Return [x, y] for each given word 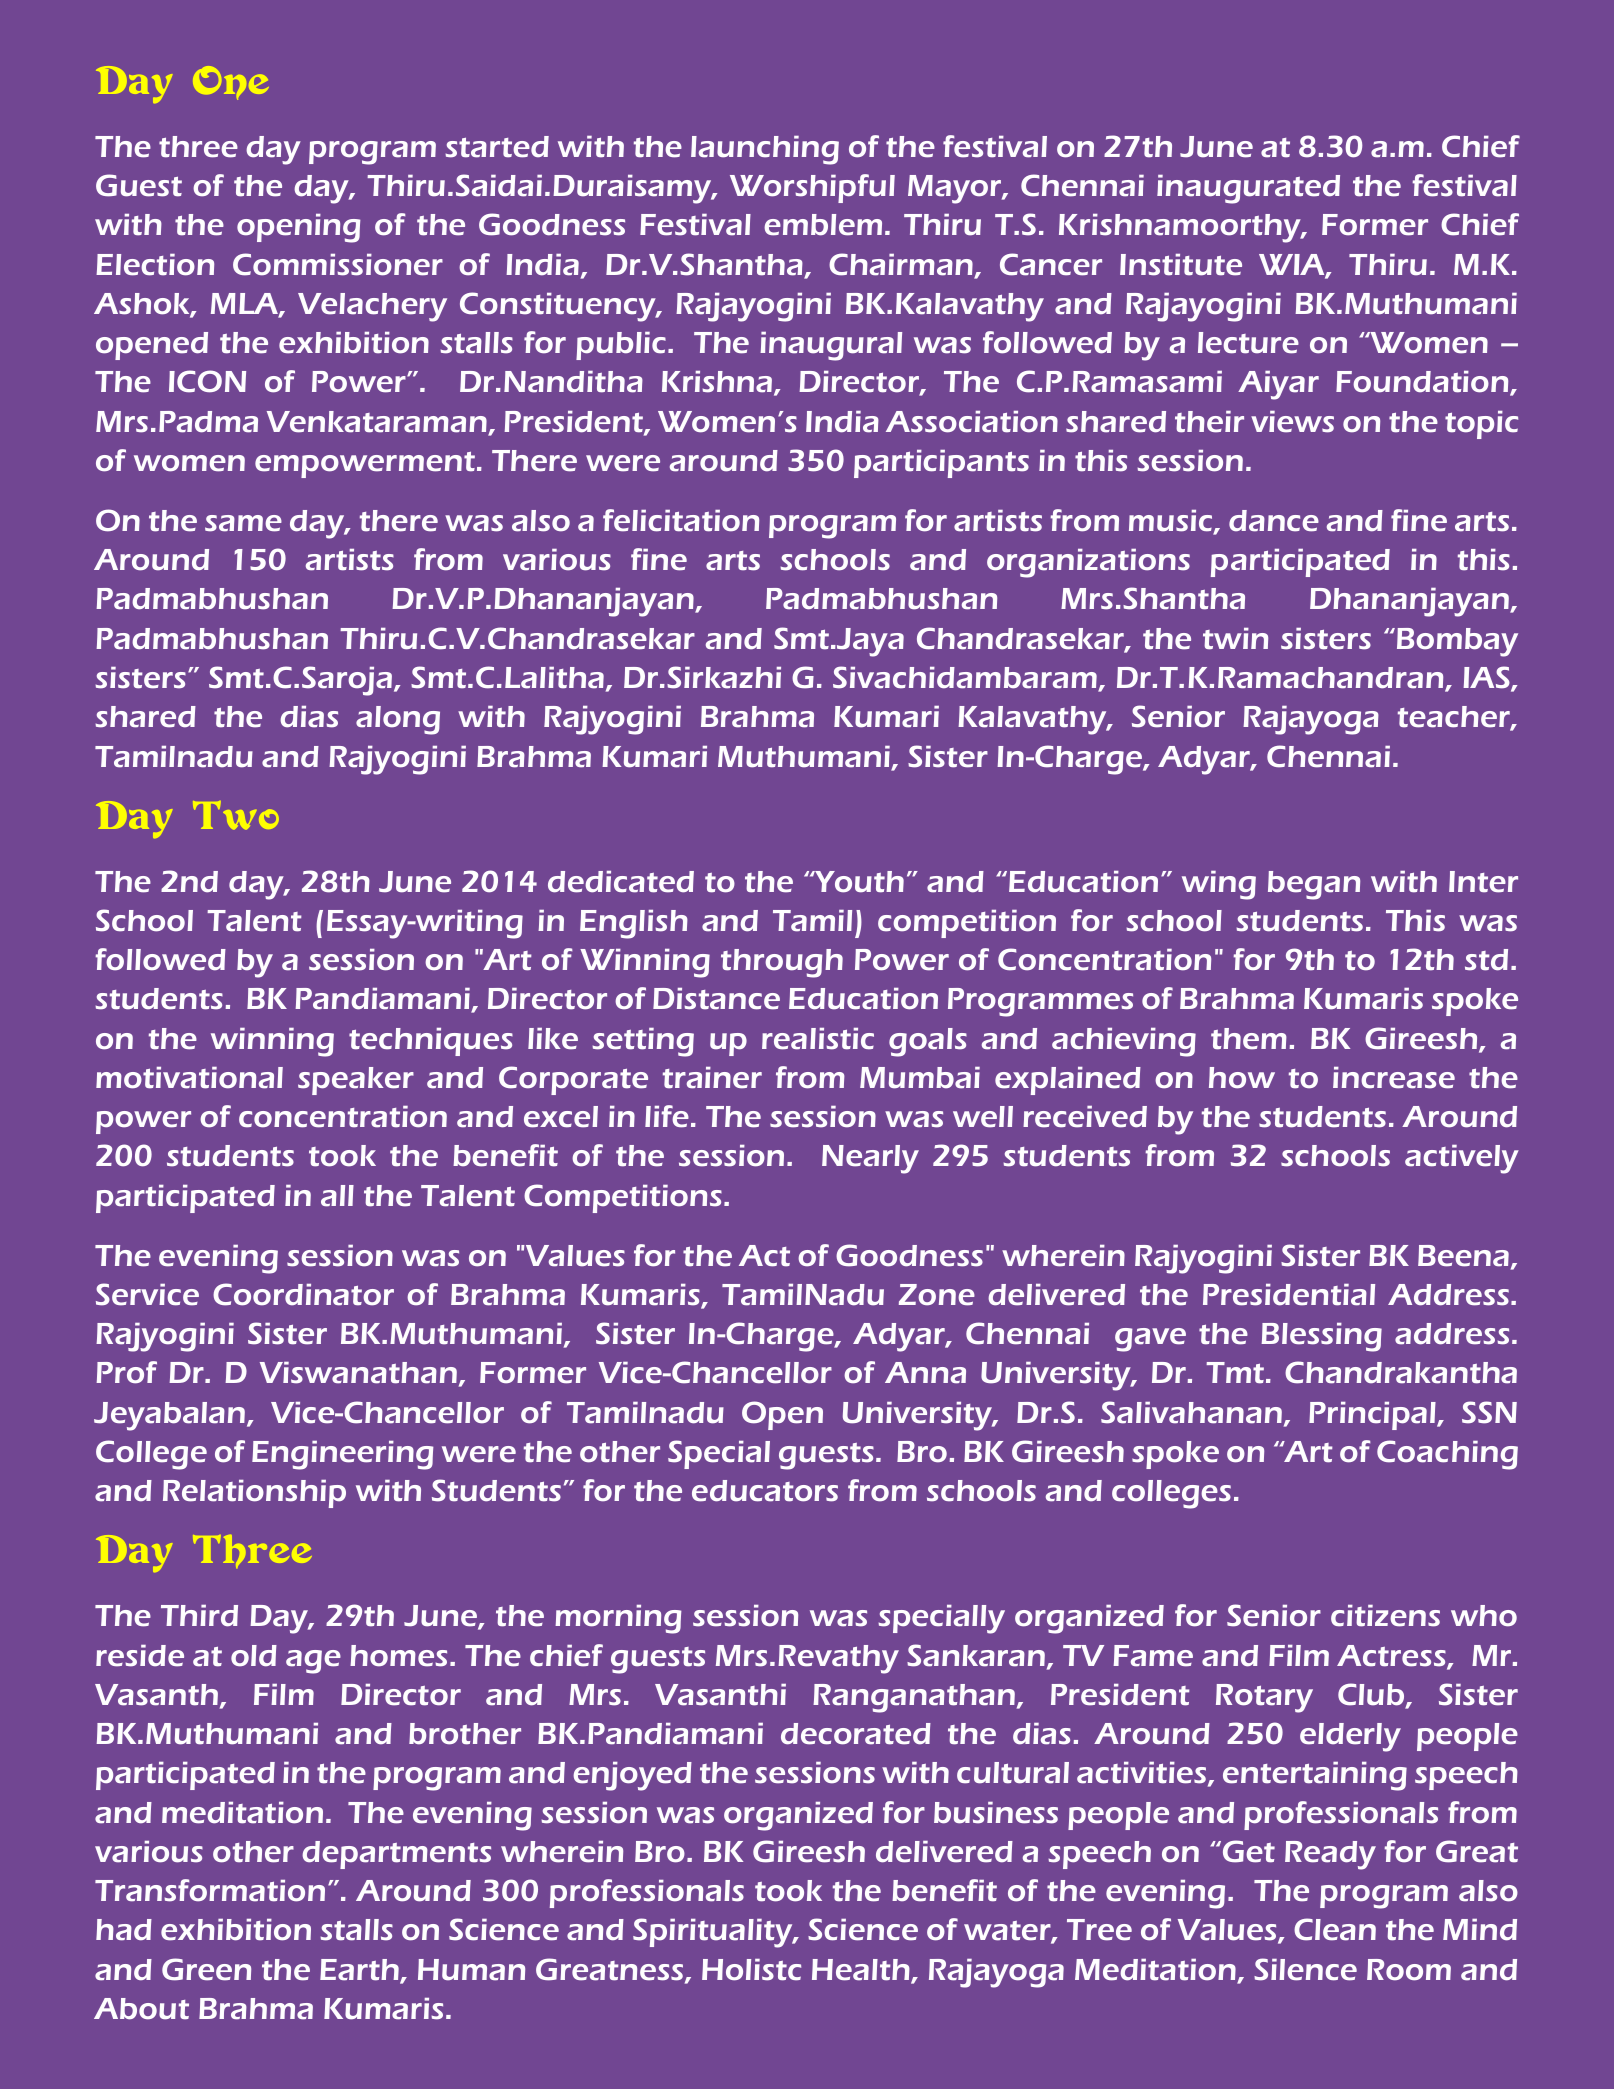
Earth [360, 1971]
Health [862, 1971]
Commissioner [338, 264]
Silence [1305, 1969]
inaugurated [1248, 189]
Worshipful [812, 188]
